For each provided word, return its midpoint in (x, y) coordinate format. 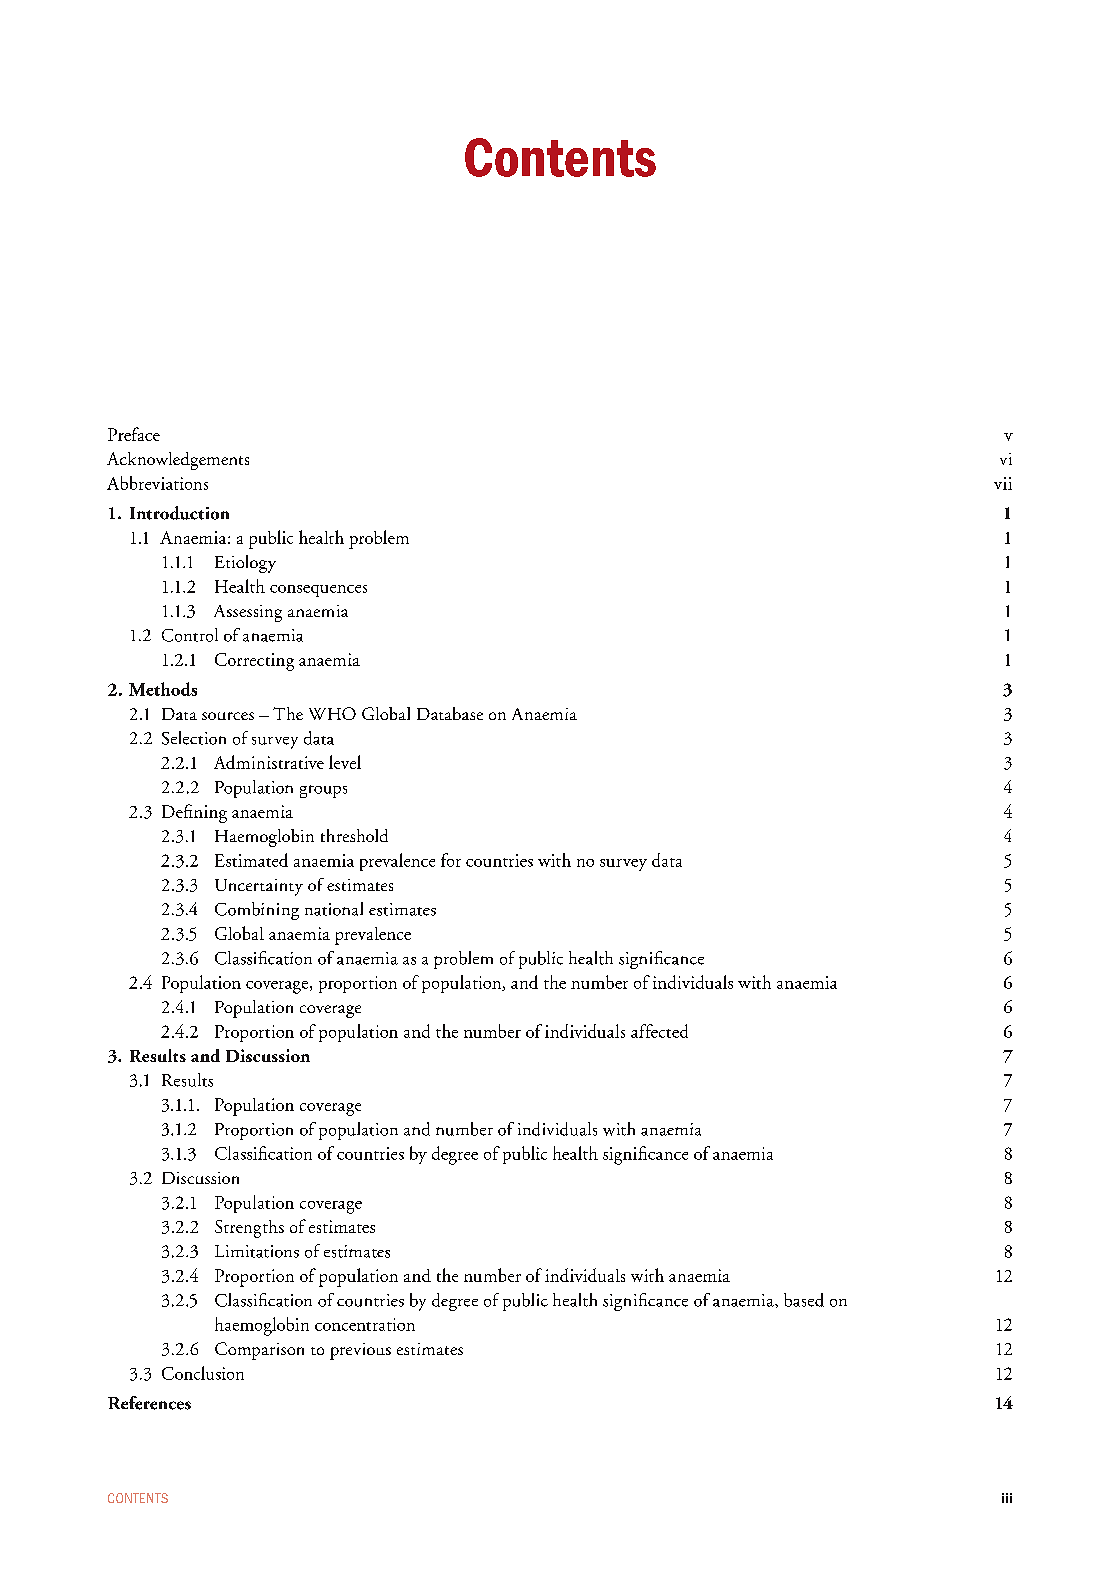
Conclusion (203, 1373)
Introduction (179, 513)
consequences (318, 591)
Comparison (259, 1351)
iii (1007, 1498)
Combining (257, 911)
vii (1003, 483)
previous (360, 1351)
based (804, 1300)
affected (659, 1031)
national (334, 909)
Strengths (249, 1229)
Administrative (269, 762)
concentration (365, 1324)
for (451, 860)
